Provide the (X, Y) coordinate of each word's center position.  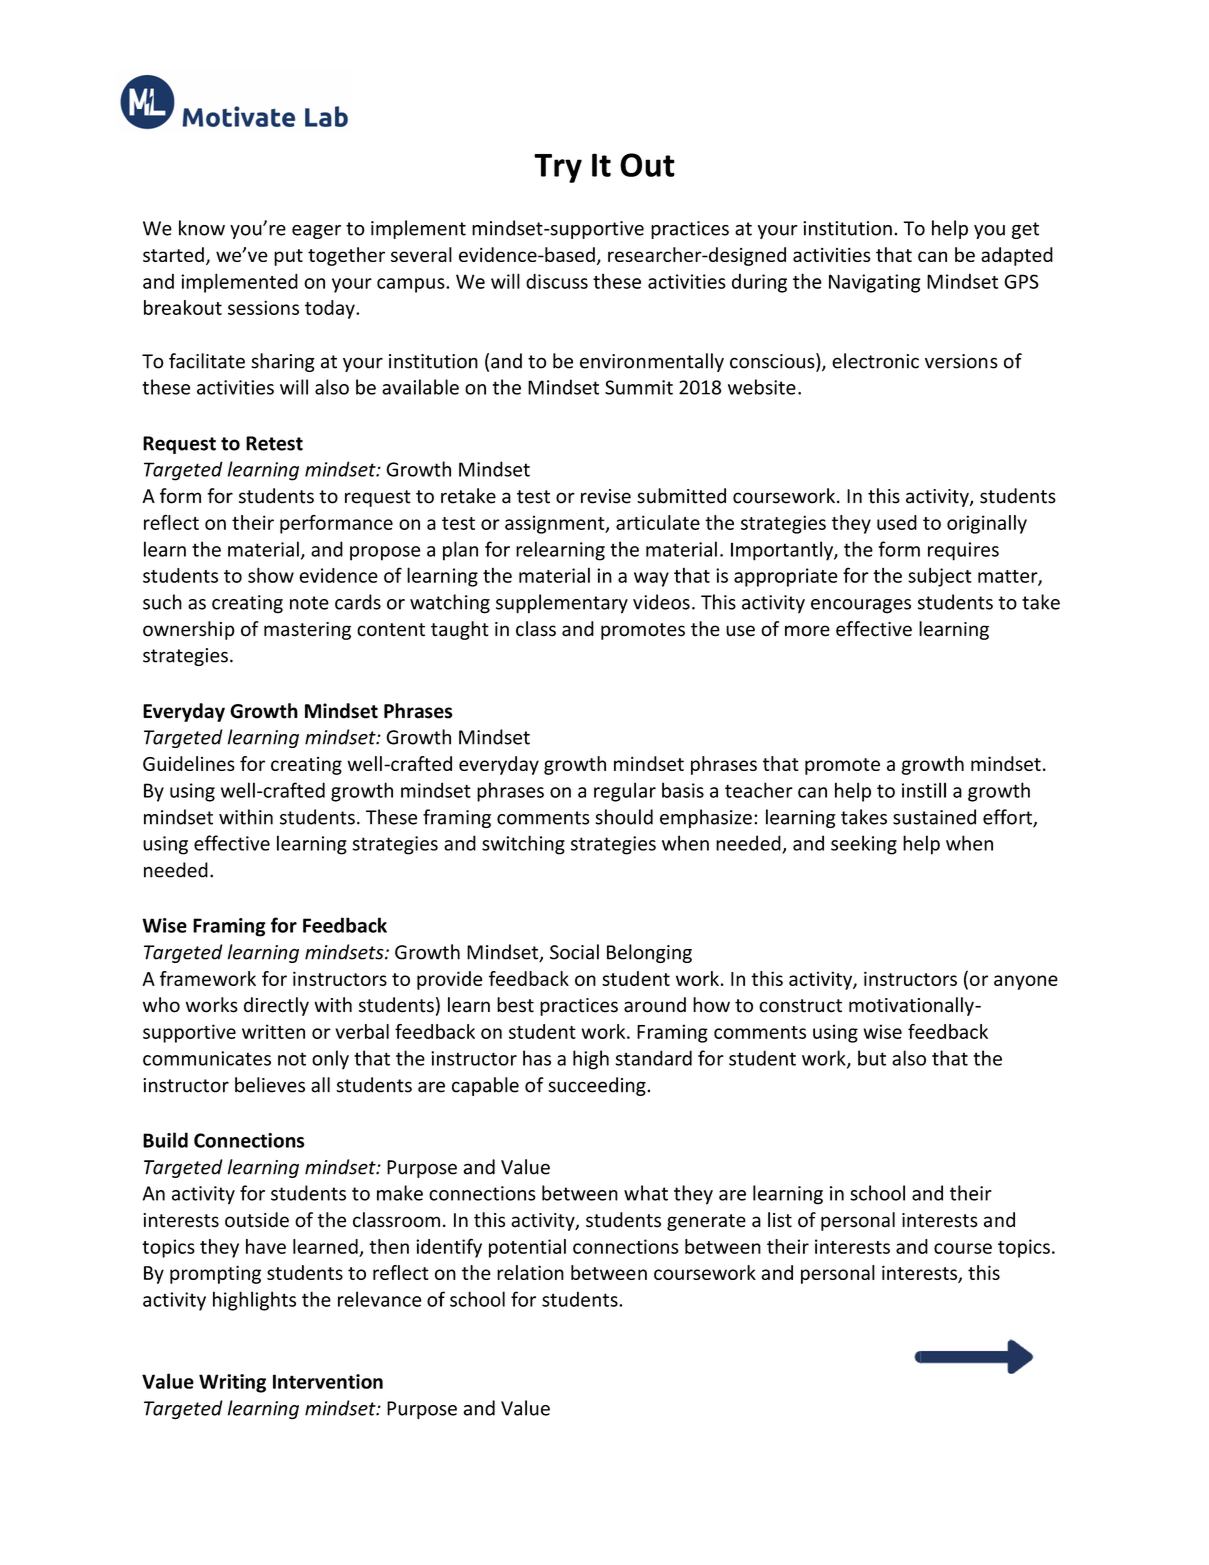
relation (530, 1272)
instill (924, 790)
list (780, 1220)
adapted (1017, 256)
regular (625, 792)
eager (316, 232)
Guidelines (189, 763)
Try (558, 168)
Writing (232, 1383)
